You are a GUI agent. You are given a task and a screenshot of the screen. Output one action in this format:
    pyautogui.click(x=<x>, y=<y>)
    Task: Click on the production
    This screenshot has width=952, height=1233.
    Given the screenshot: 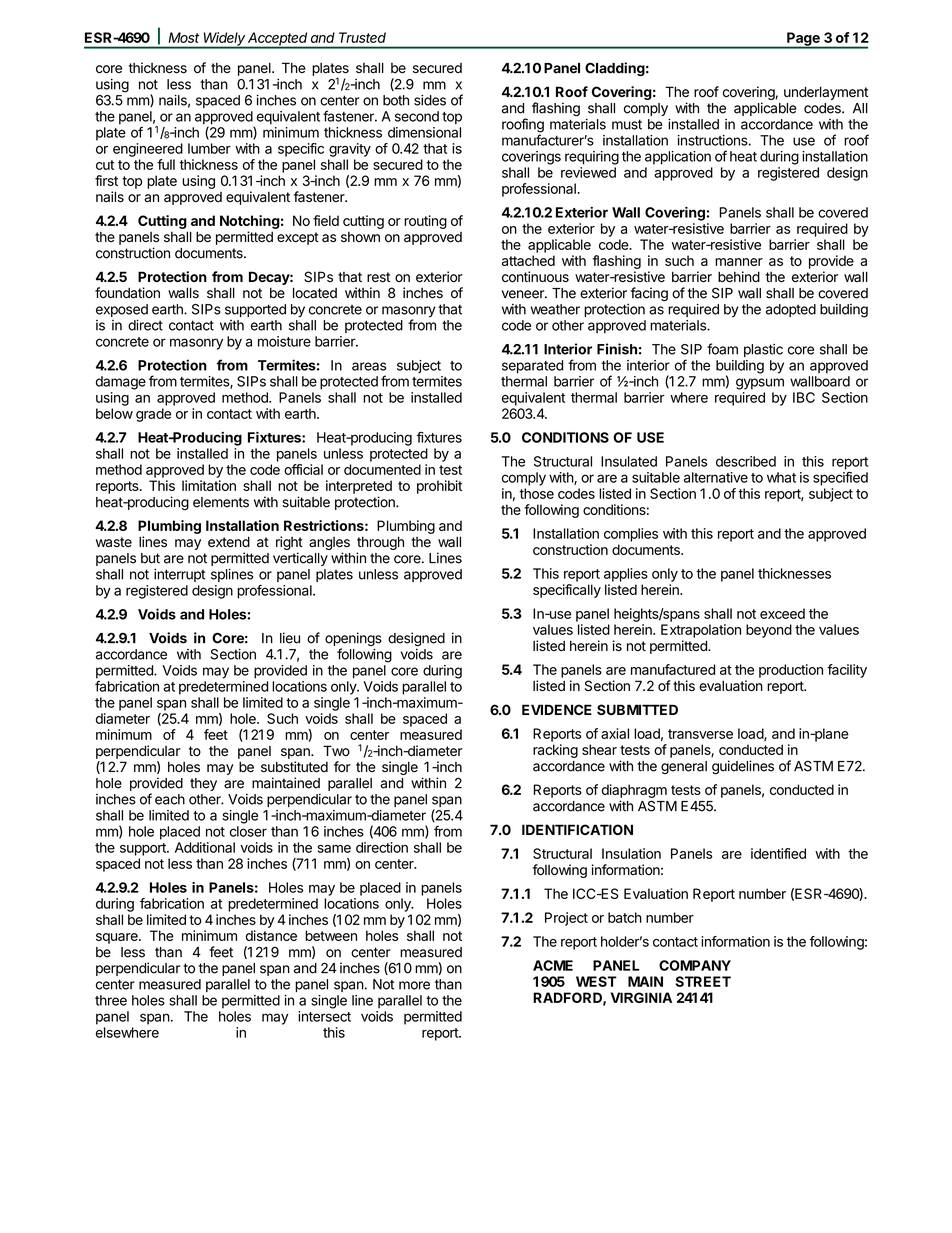 What is the action you would take?
    pyautogui.click(x=791, y=671)
